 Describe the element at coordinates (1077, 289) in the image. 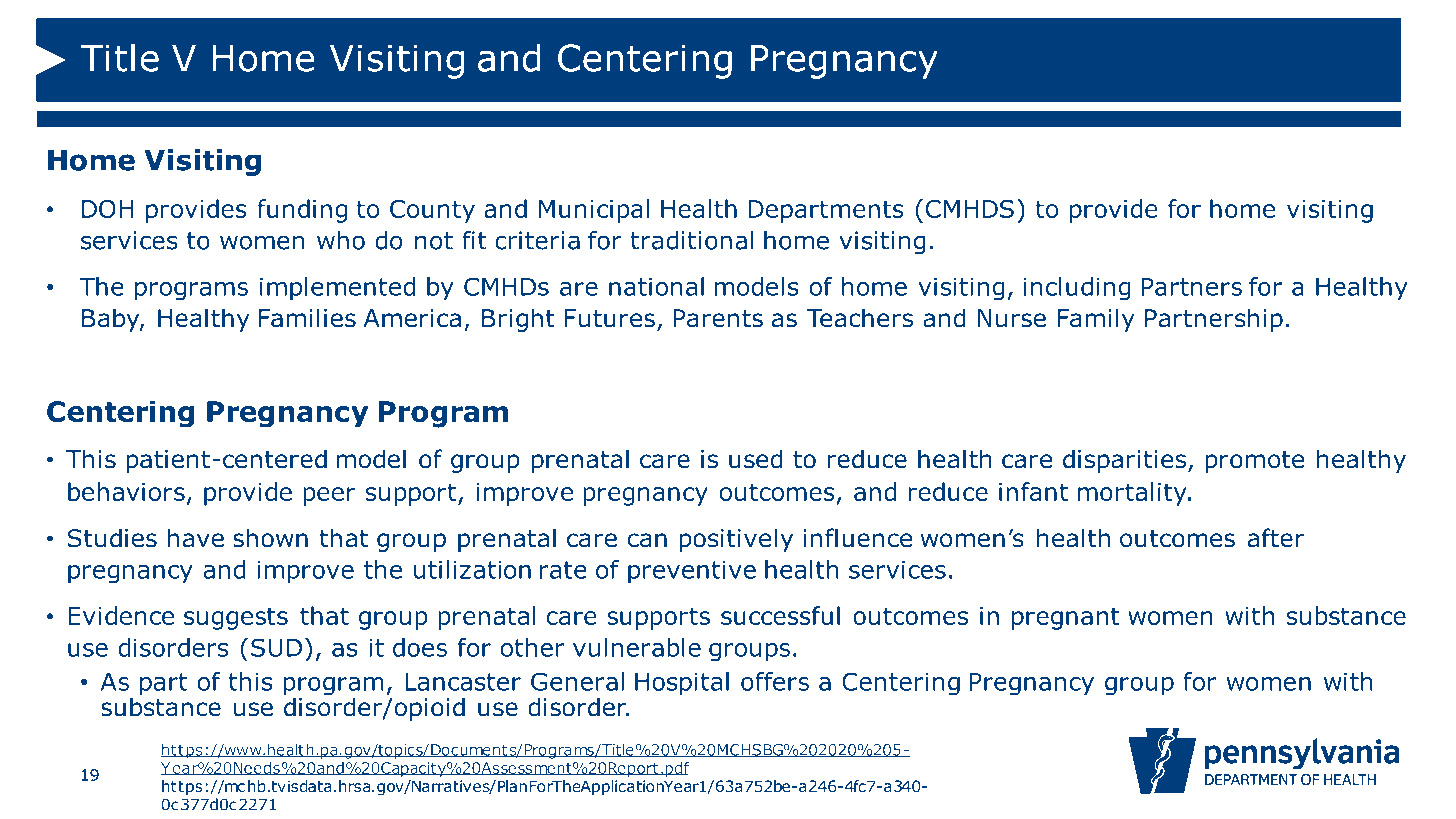

I see `including` at that location.
